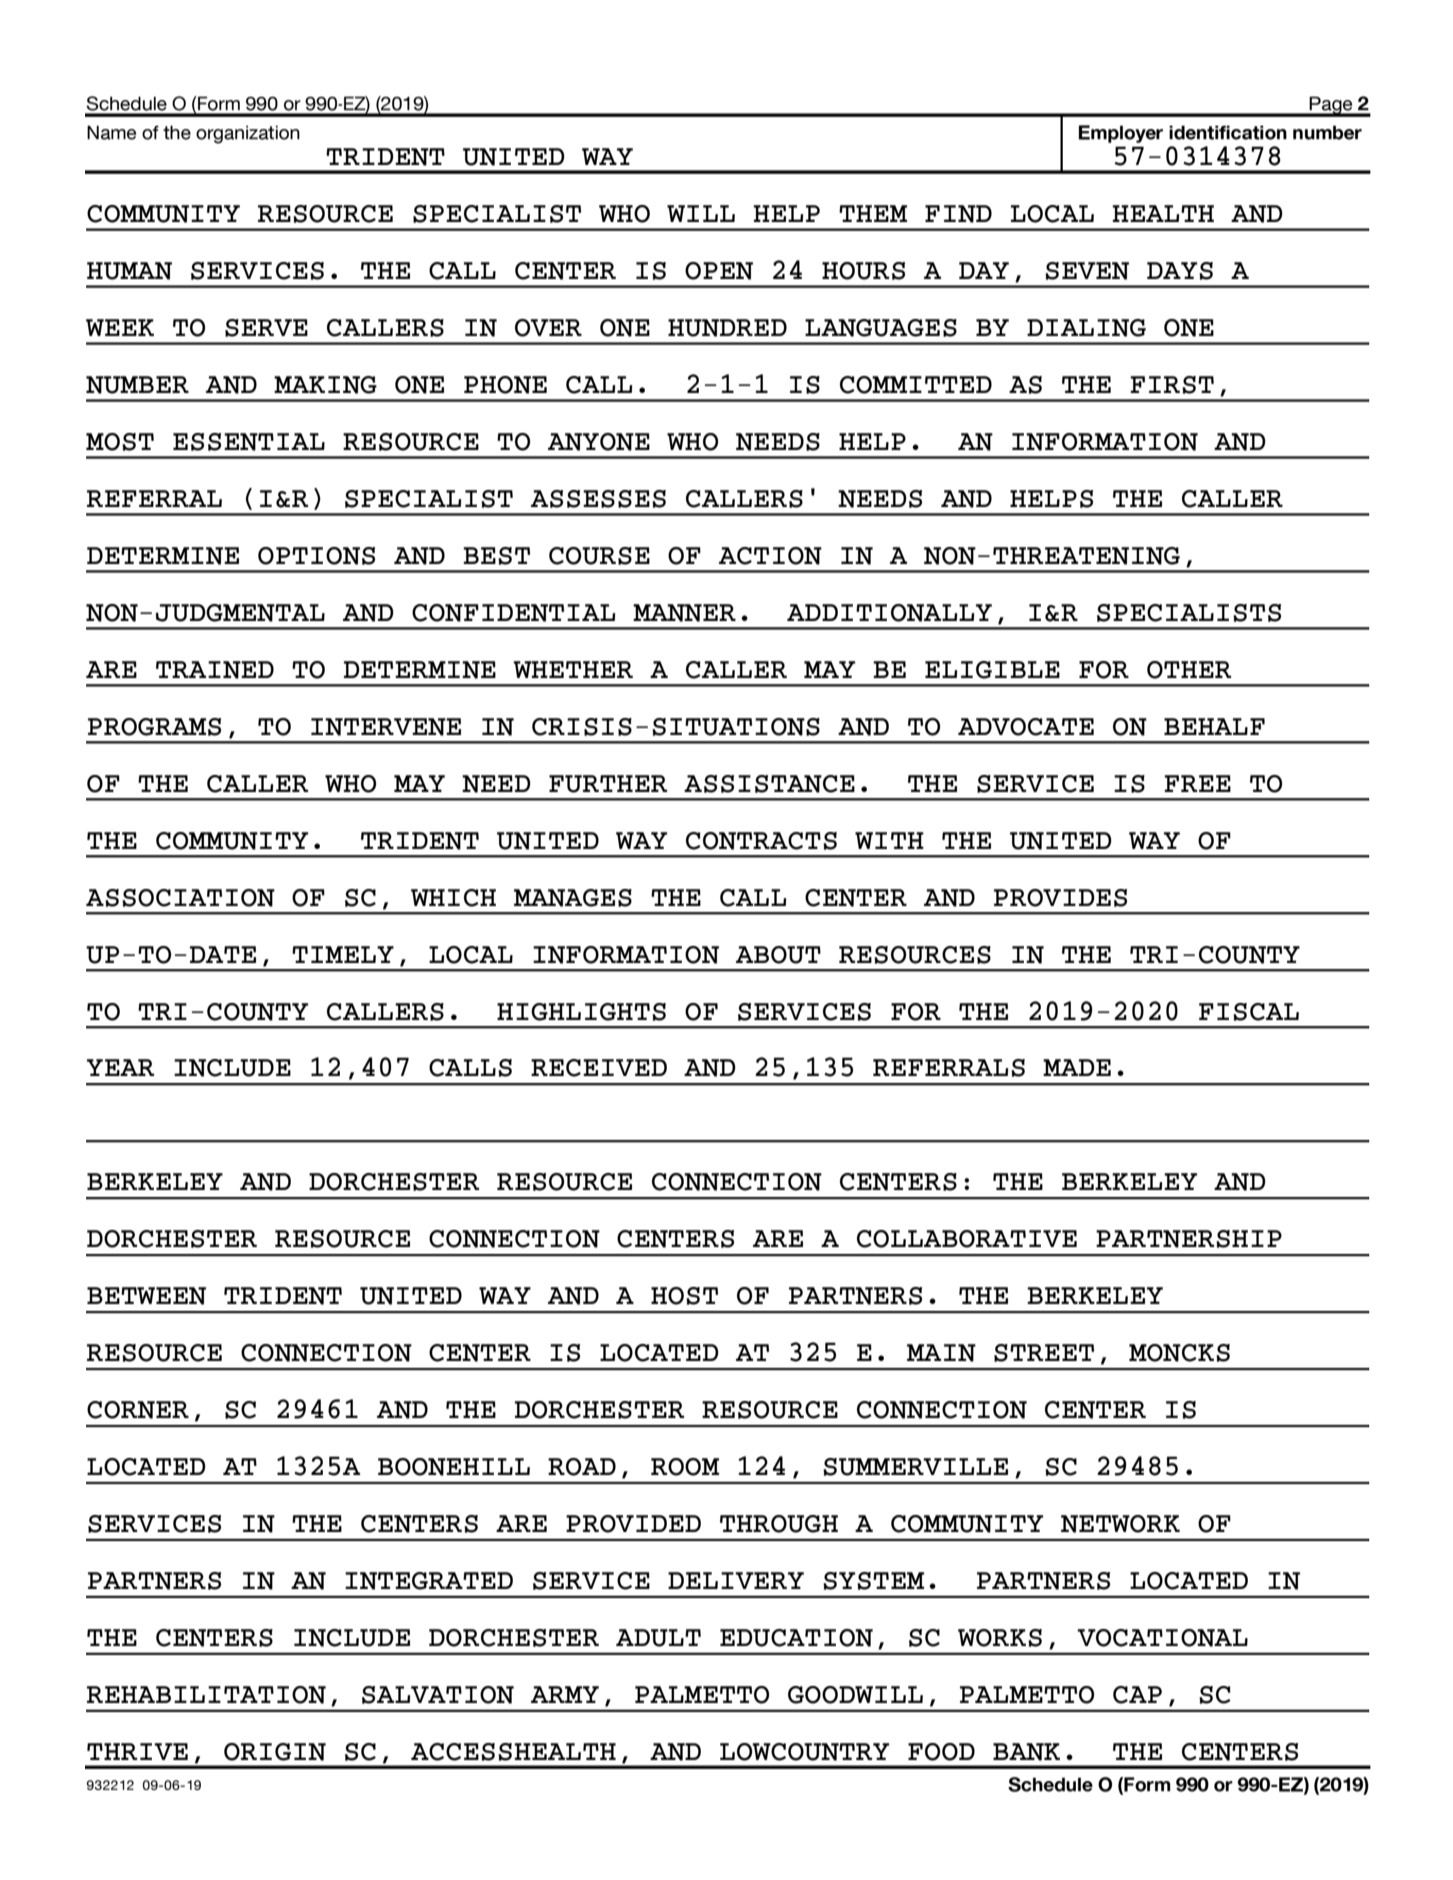 The height and width of the page is (1880, 1453). I want to click on MANNER, so click(684, 613).
